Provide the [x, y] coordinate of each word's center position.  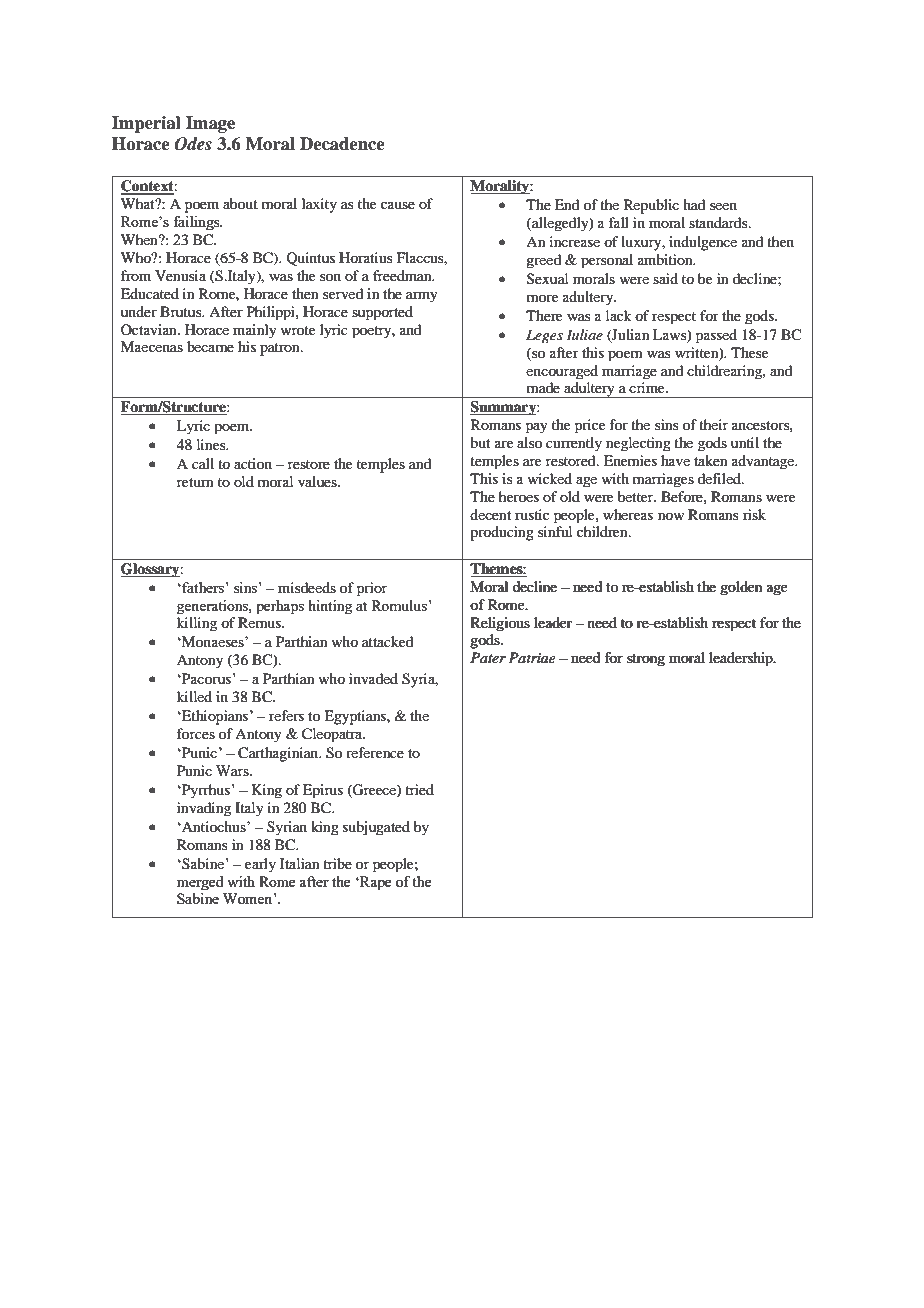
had [694, 204]
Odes [193, 144]
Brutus [182, 311]
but [480, 442]
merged [200, 883]
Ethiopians [215, 717]
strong [646, 660]
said [665, 278]
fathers [203, 587]
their [713, 424]
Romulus [400, 605]
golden [741, 588]
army [422, 297]
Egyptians [356, 717]
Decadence [342, 144]
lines [212, 444]
